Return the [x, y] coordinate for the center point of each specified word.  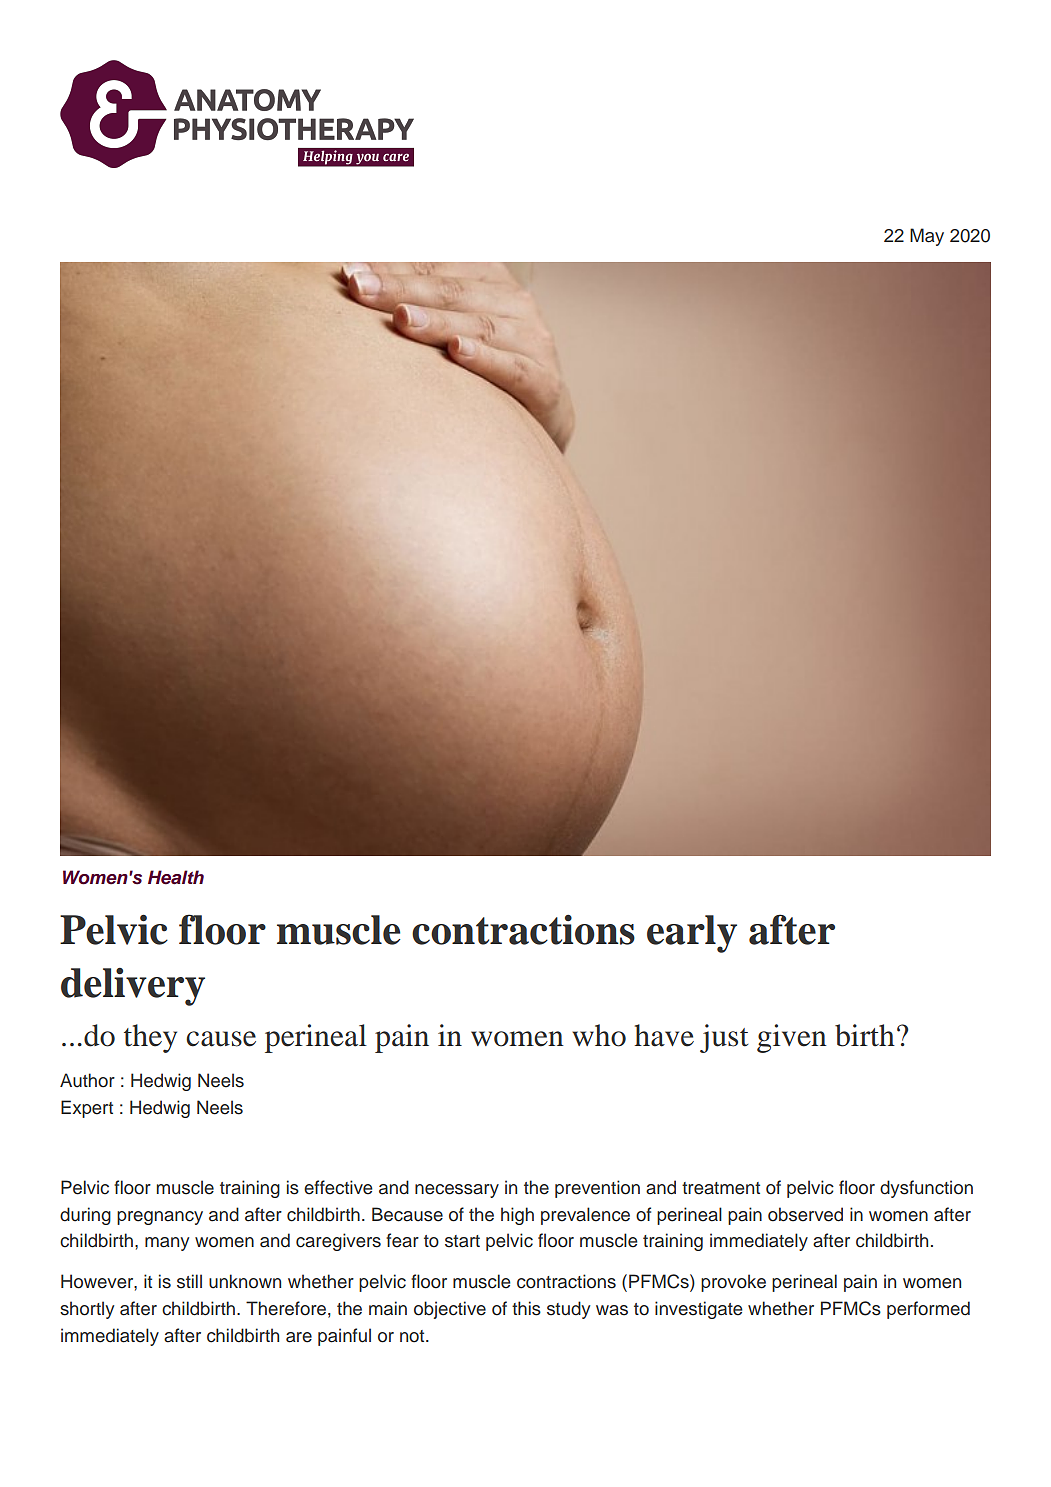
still [189, 1281]
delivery [133, 987]
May [927, 237]
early [692, 934]
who [599, 1035]
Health [176, 877]
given [792, 1038]
